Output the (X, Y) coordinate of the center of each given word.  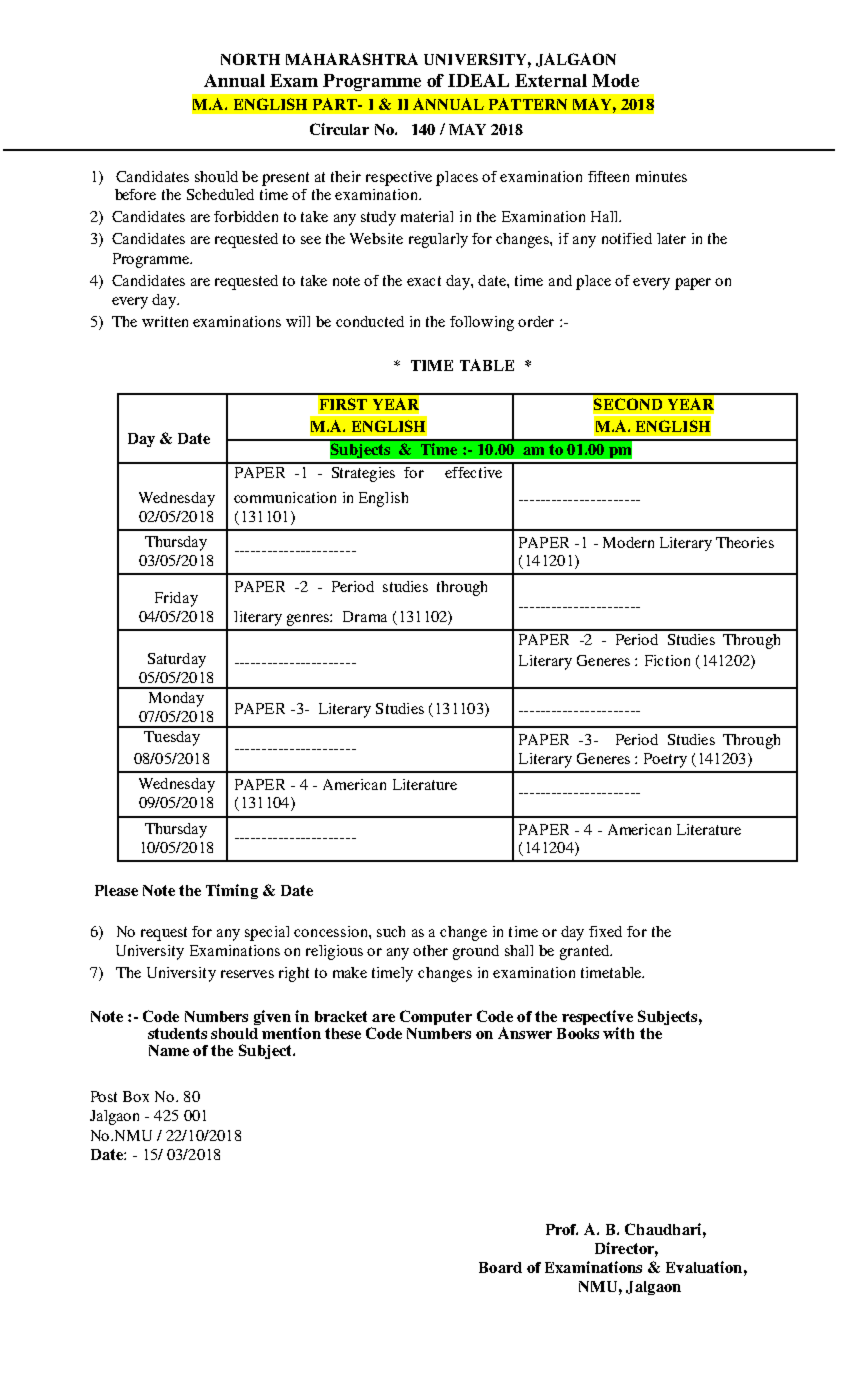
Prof (562, 1229)
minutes (661, 176)
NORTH (250, 59)
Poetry (665, 760)
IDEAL (478, 80)
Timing (232, 891)
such (391, 931)
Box (136, 1096)
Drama (365, 616)
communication (285, 497)
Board (500, 1267)
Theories (745, 542)
